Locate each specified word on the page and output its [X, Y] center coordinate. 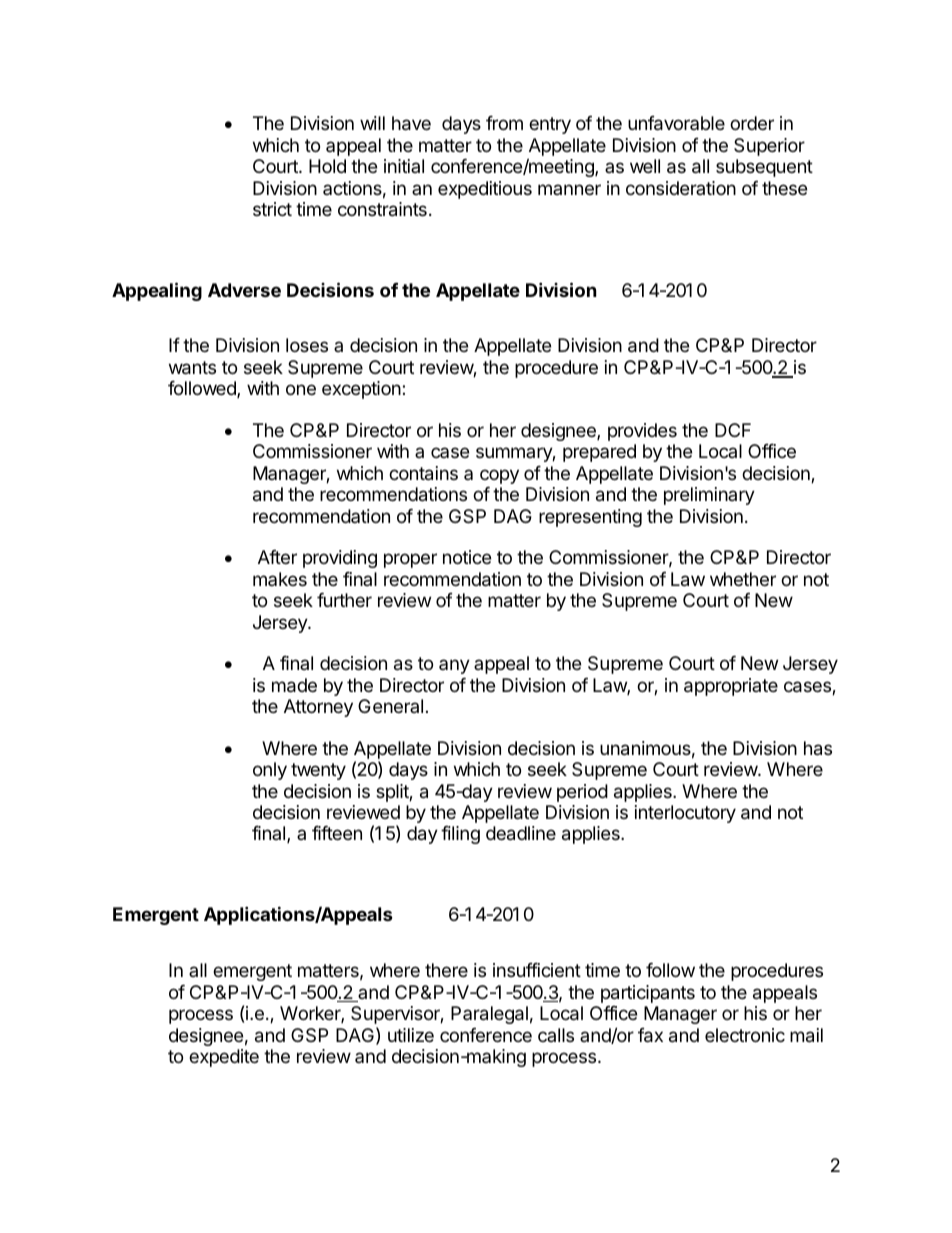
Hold [327, 166]
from [504, 123]
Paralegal [489, 1015]
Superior [769, 147]
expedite [224, 1058]
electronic [745, 1035]
